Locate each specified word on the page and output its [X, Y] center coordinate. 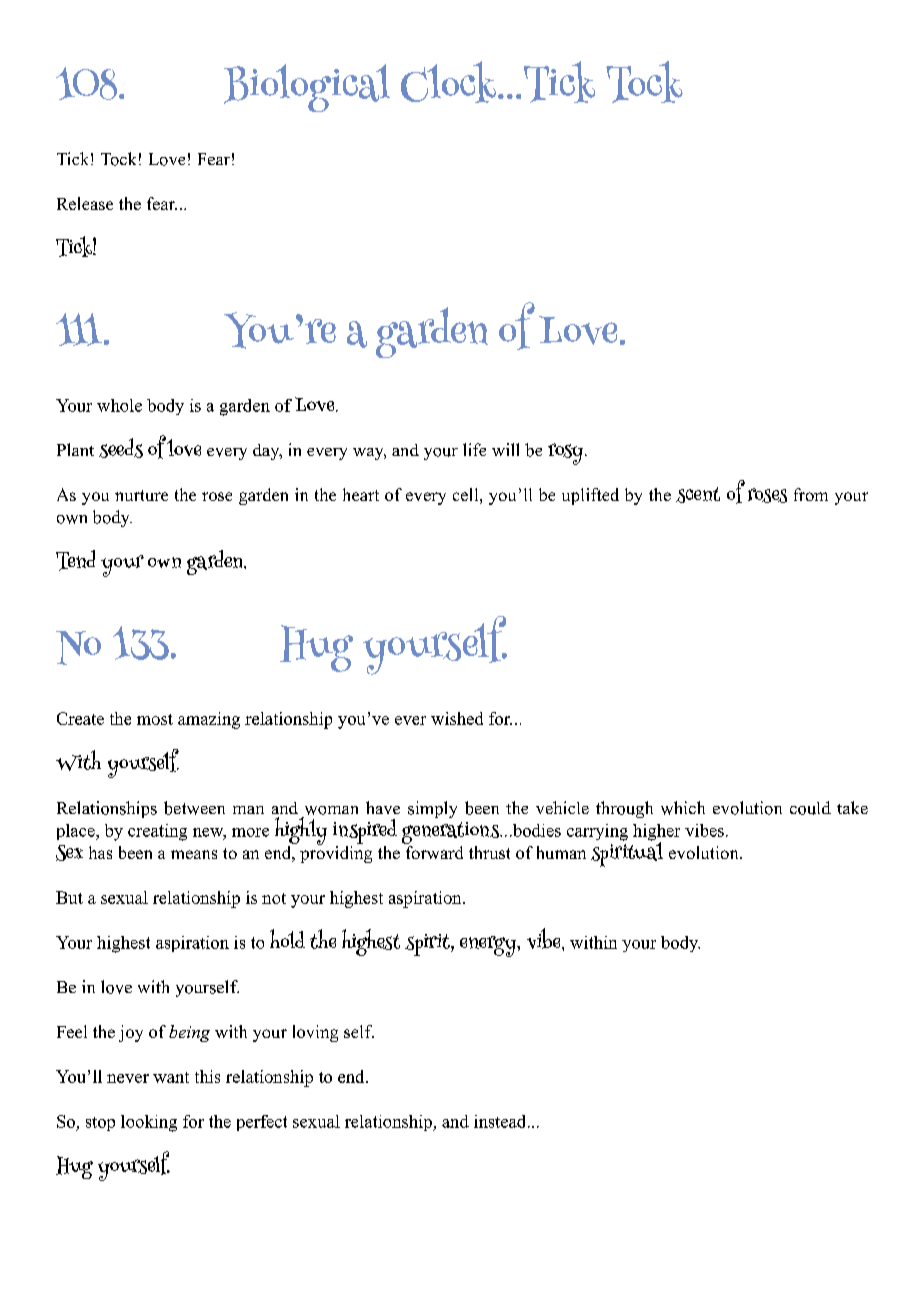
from [811, 494]
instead [501, 1121]
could [810, 808]
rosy [567, 454]
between [194, 808]
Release [85, 203]
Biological [307, 88]
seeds [121, 448]
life [474, 449]
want [171, 1077]
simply [432, 809]
